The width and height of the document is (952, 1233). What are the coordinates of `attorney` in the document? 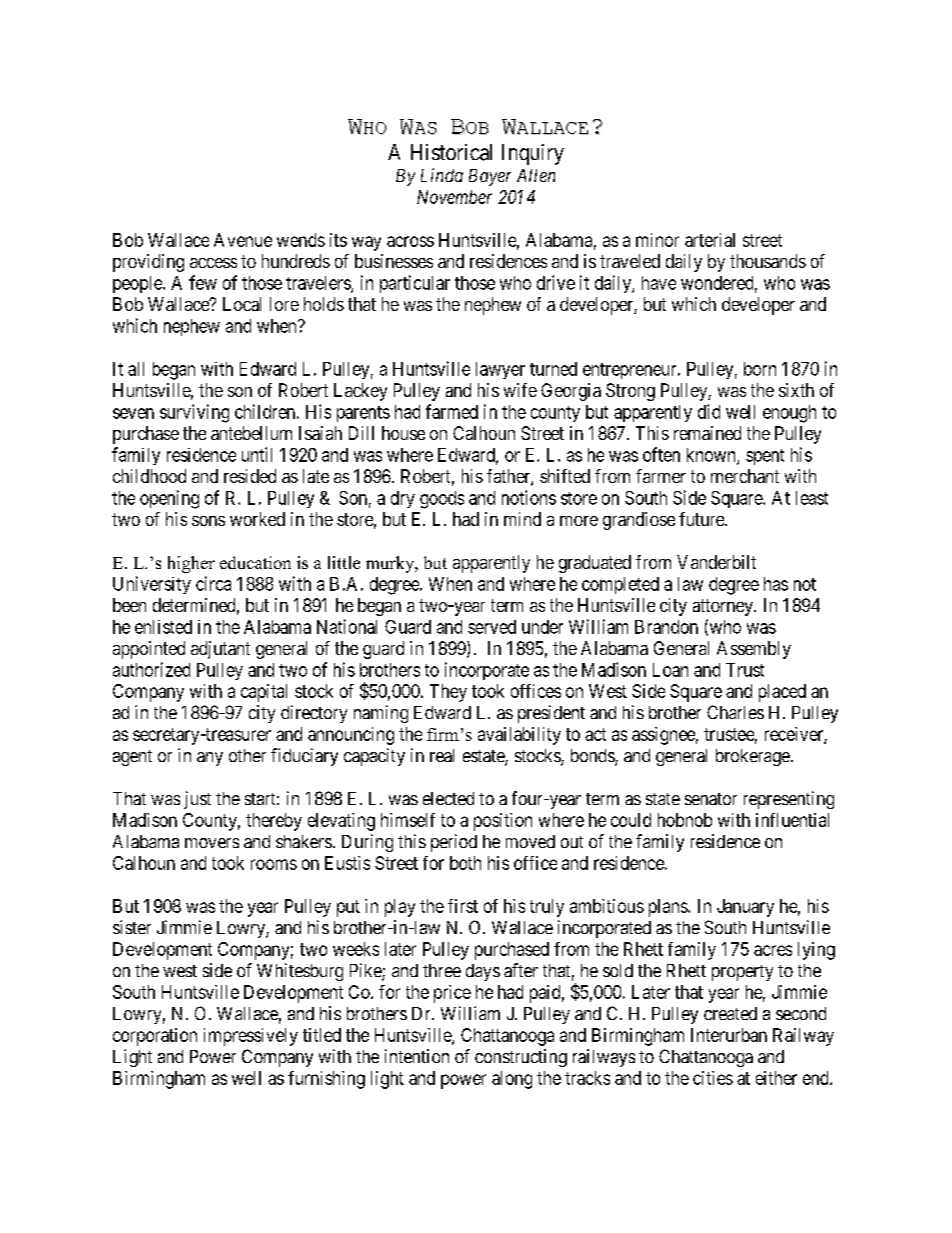 It's located at (724, 607).
